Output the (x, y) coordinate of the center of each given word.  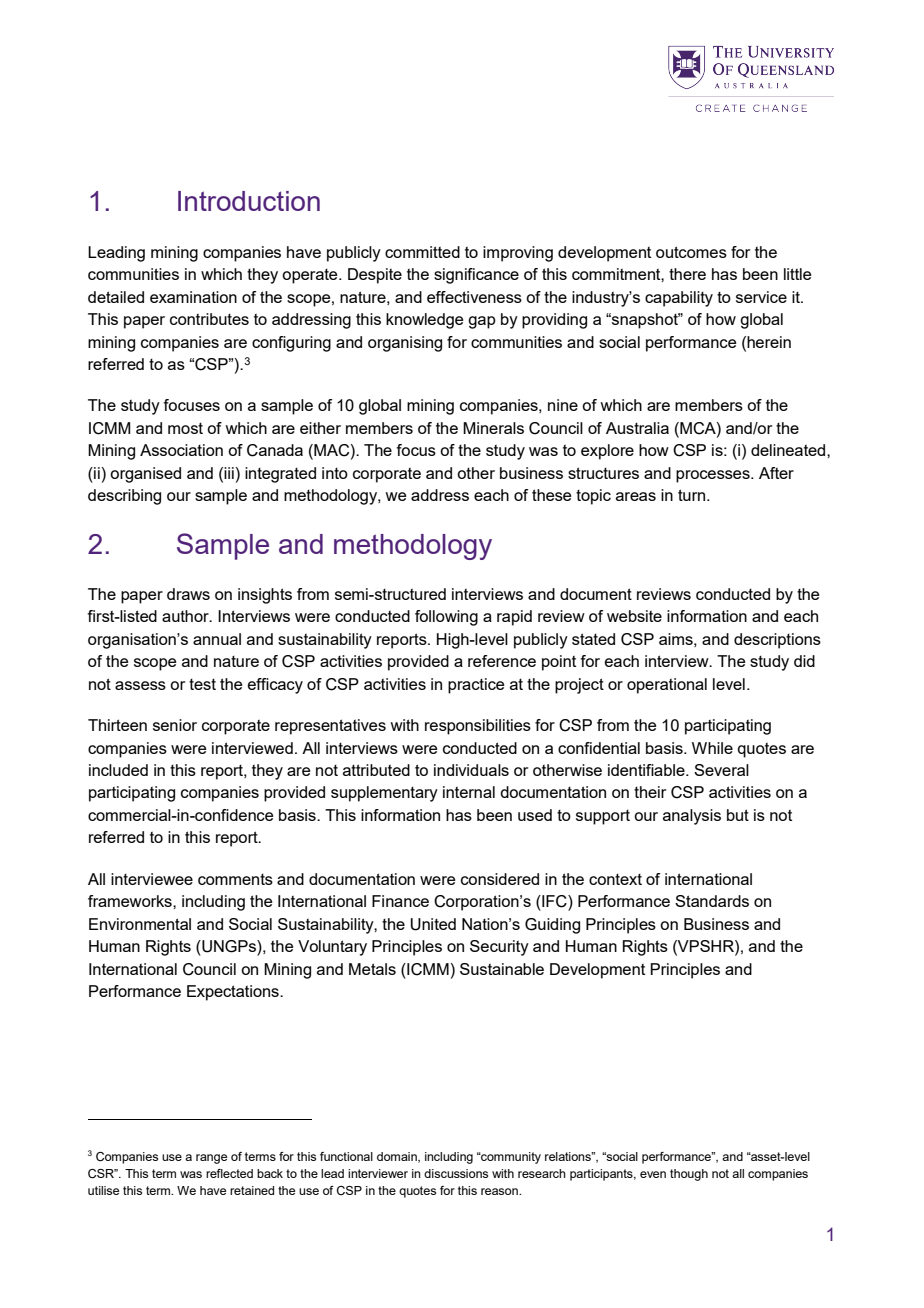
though (689, 1175)
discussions (456, 1173)
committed (422, 252)
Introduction (249, 201)
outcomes (691, 252)
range (211, 1159)
